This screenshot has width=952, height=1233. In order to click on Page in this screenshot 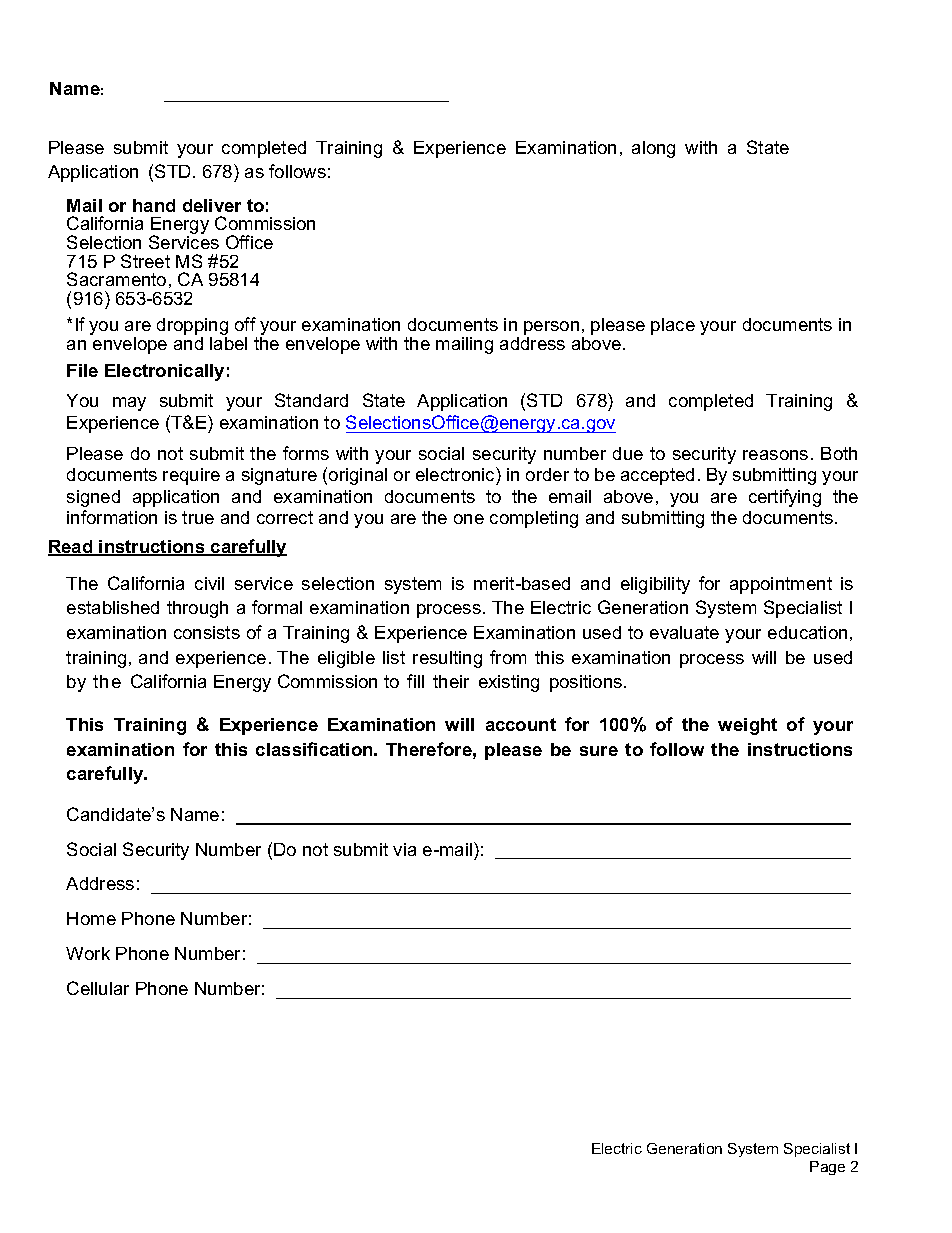, I will do `click(827, 1168)`.
